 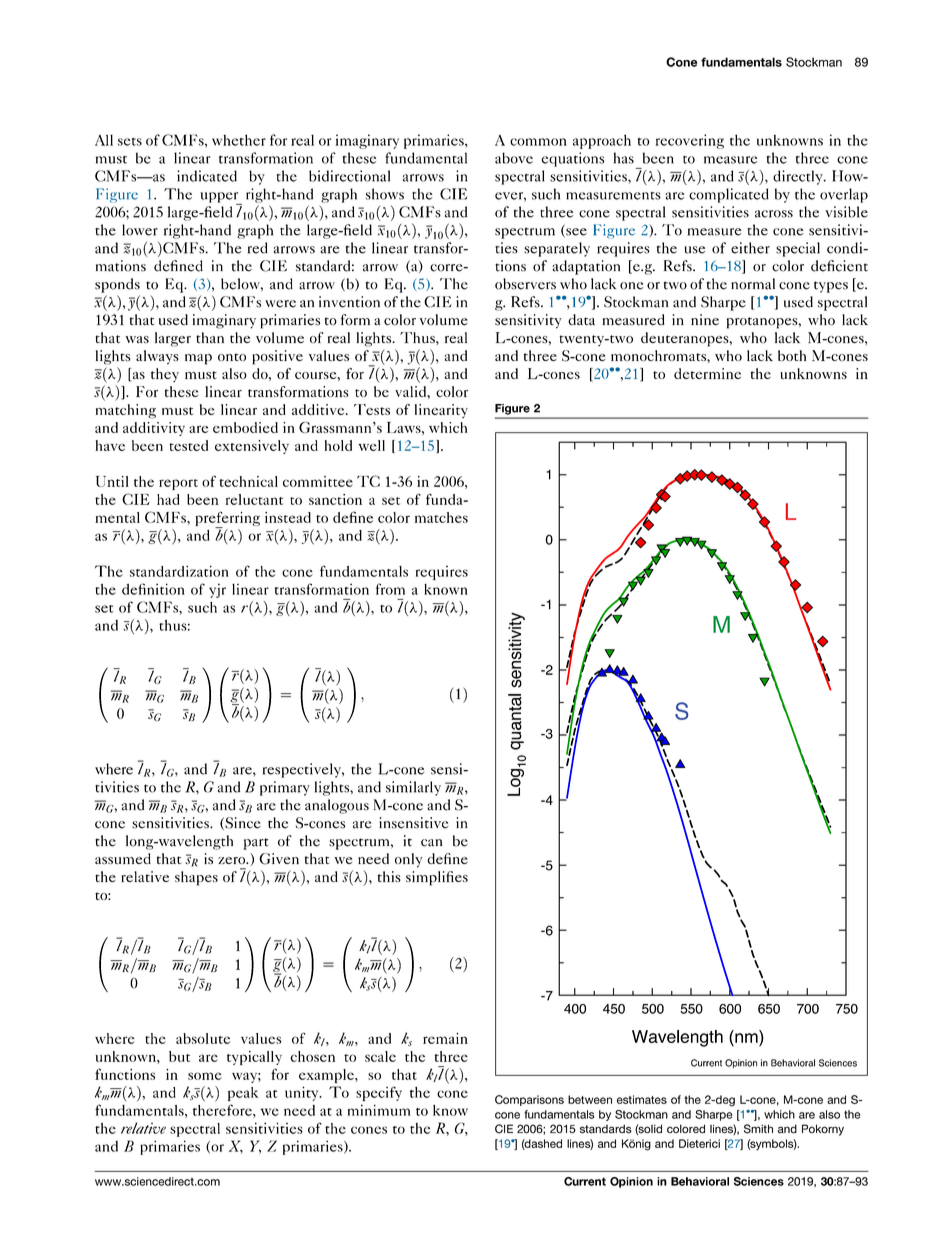 What do you see at coordinates (217, 590) in the screenshot?
I see `yjr` at bounding box center [217, 590].
